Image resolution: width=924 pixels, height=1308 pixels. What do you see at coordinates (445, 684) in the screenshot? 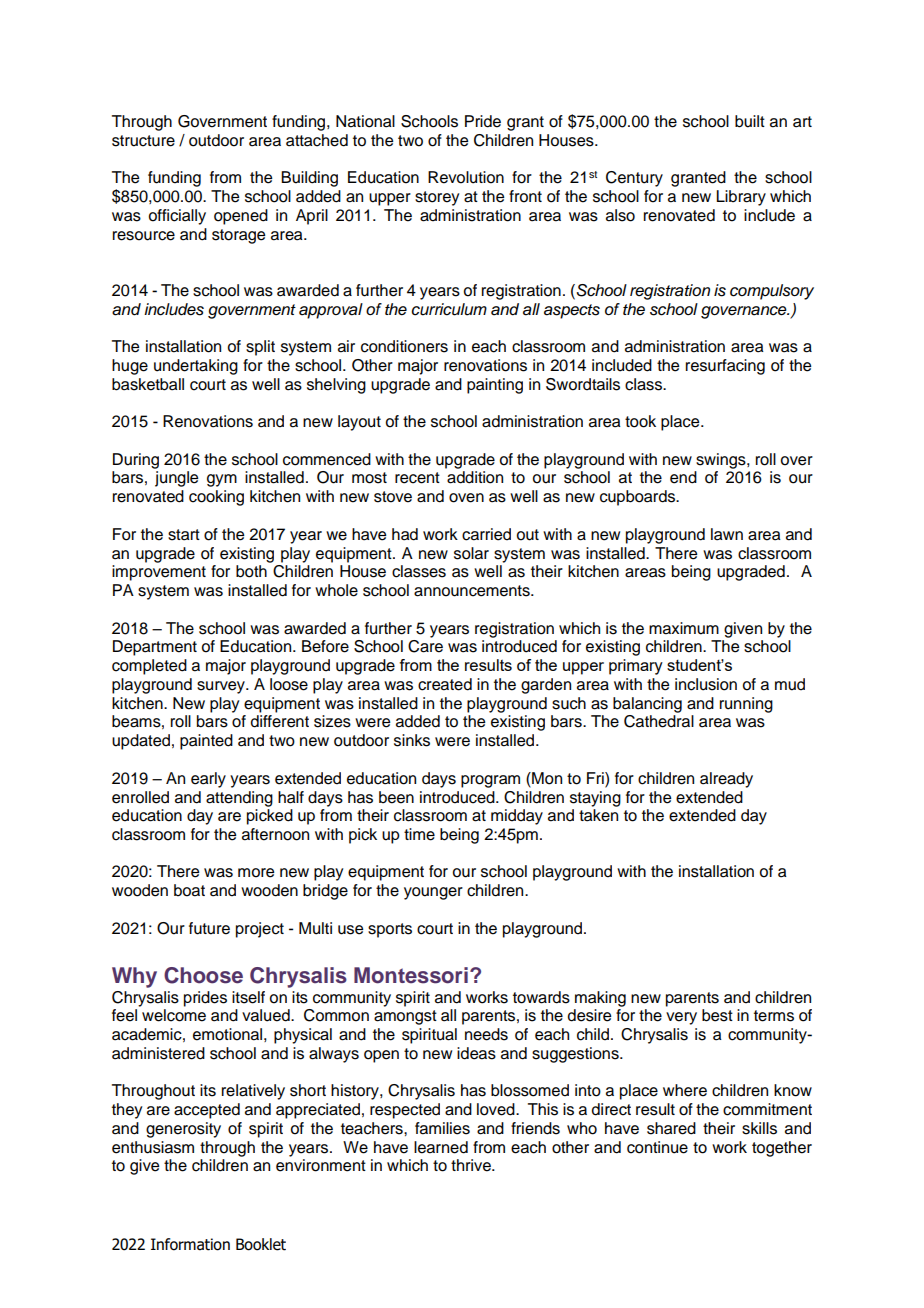
I see `created` at bounding box center [445, 684].
